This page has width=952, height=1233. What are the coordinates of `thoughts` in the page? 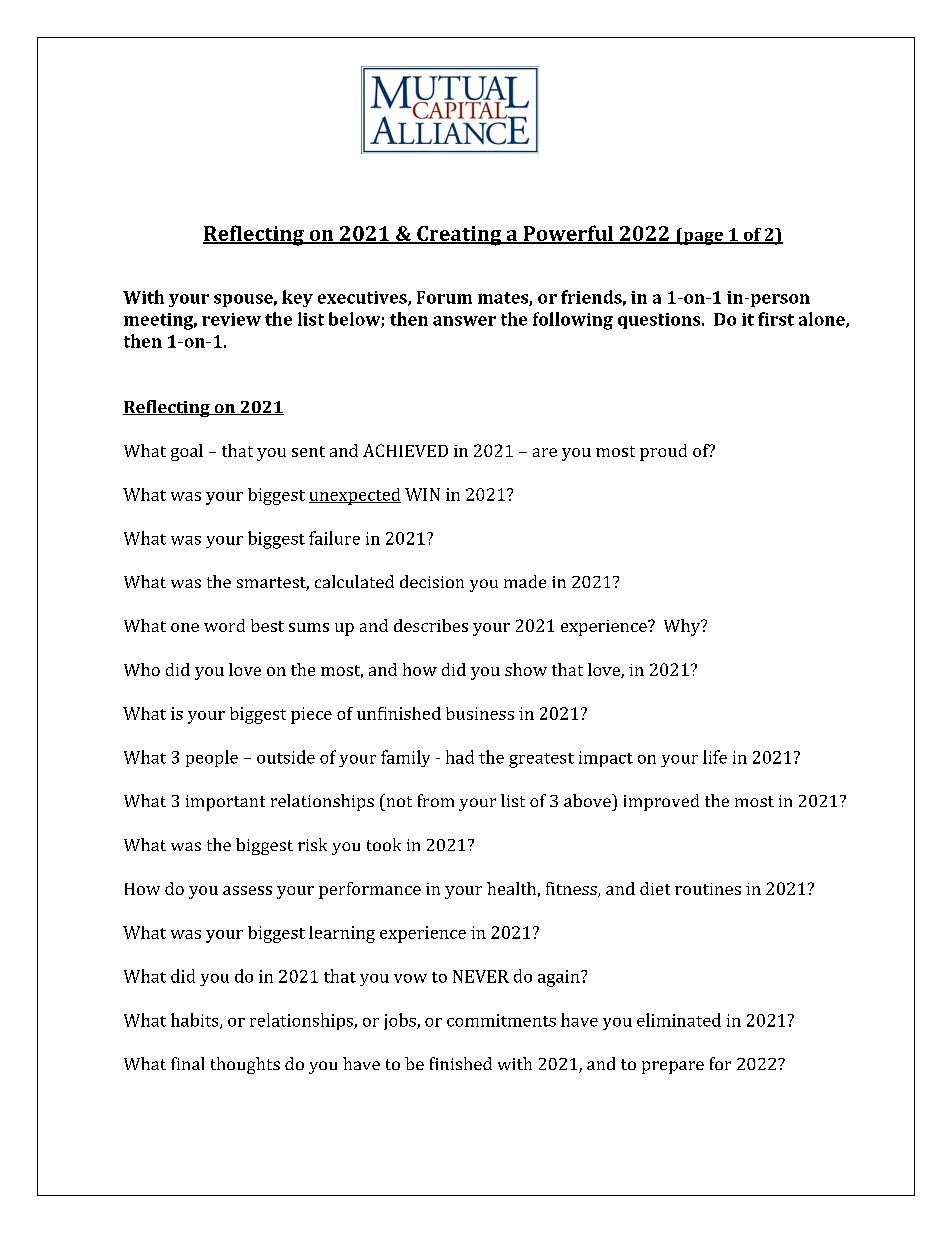 It's located at (245, 1065).
